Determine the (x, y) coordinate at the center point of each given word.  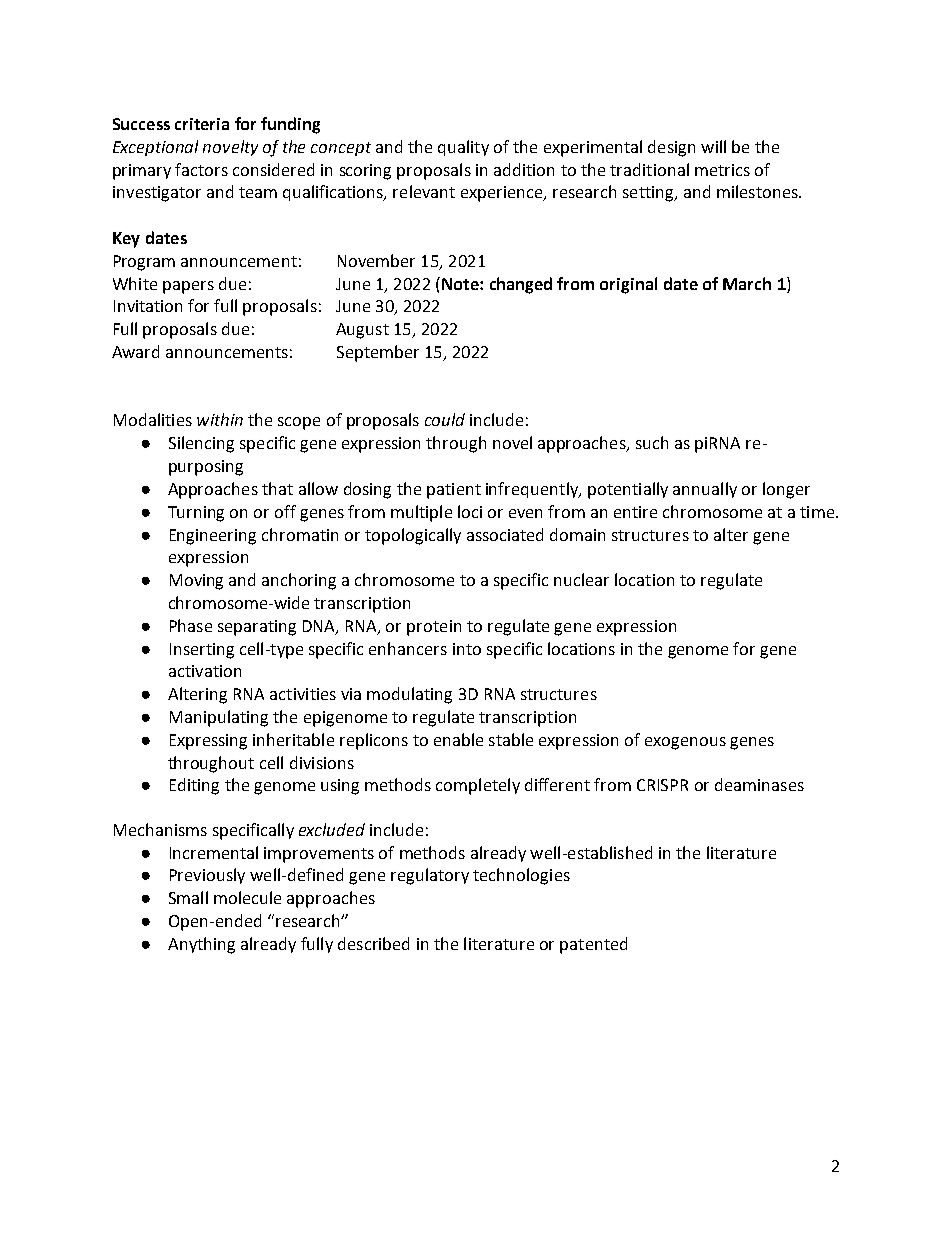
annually (705, 490)
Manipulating (219, 718)
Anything (201, 945)
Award (135, 351)
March (747, 283)
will (713, 146)
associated (505, 534)
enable (458, 739)
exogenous (685, 743)
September (378, 353)
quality (463, 148)
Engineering (213, 537)
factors (201, 169)
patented (593, 945)
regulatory (430, 876)
